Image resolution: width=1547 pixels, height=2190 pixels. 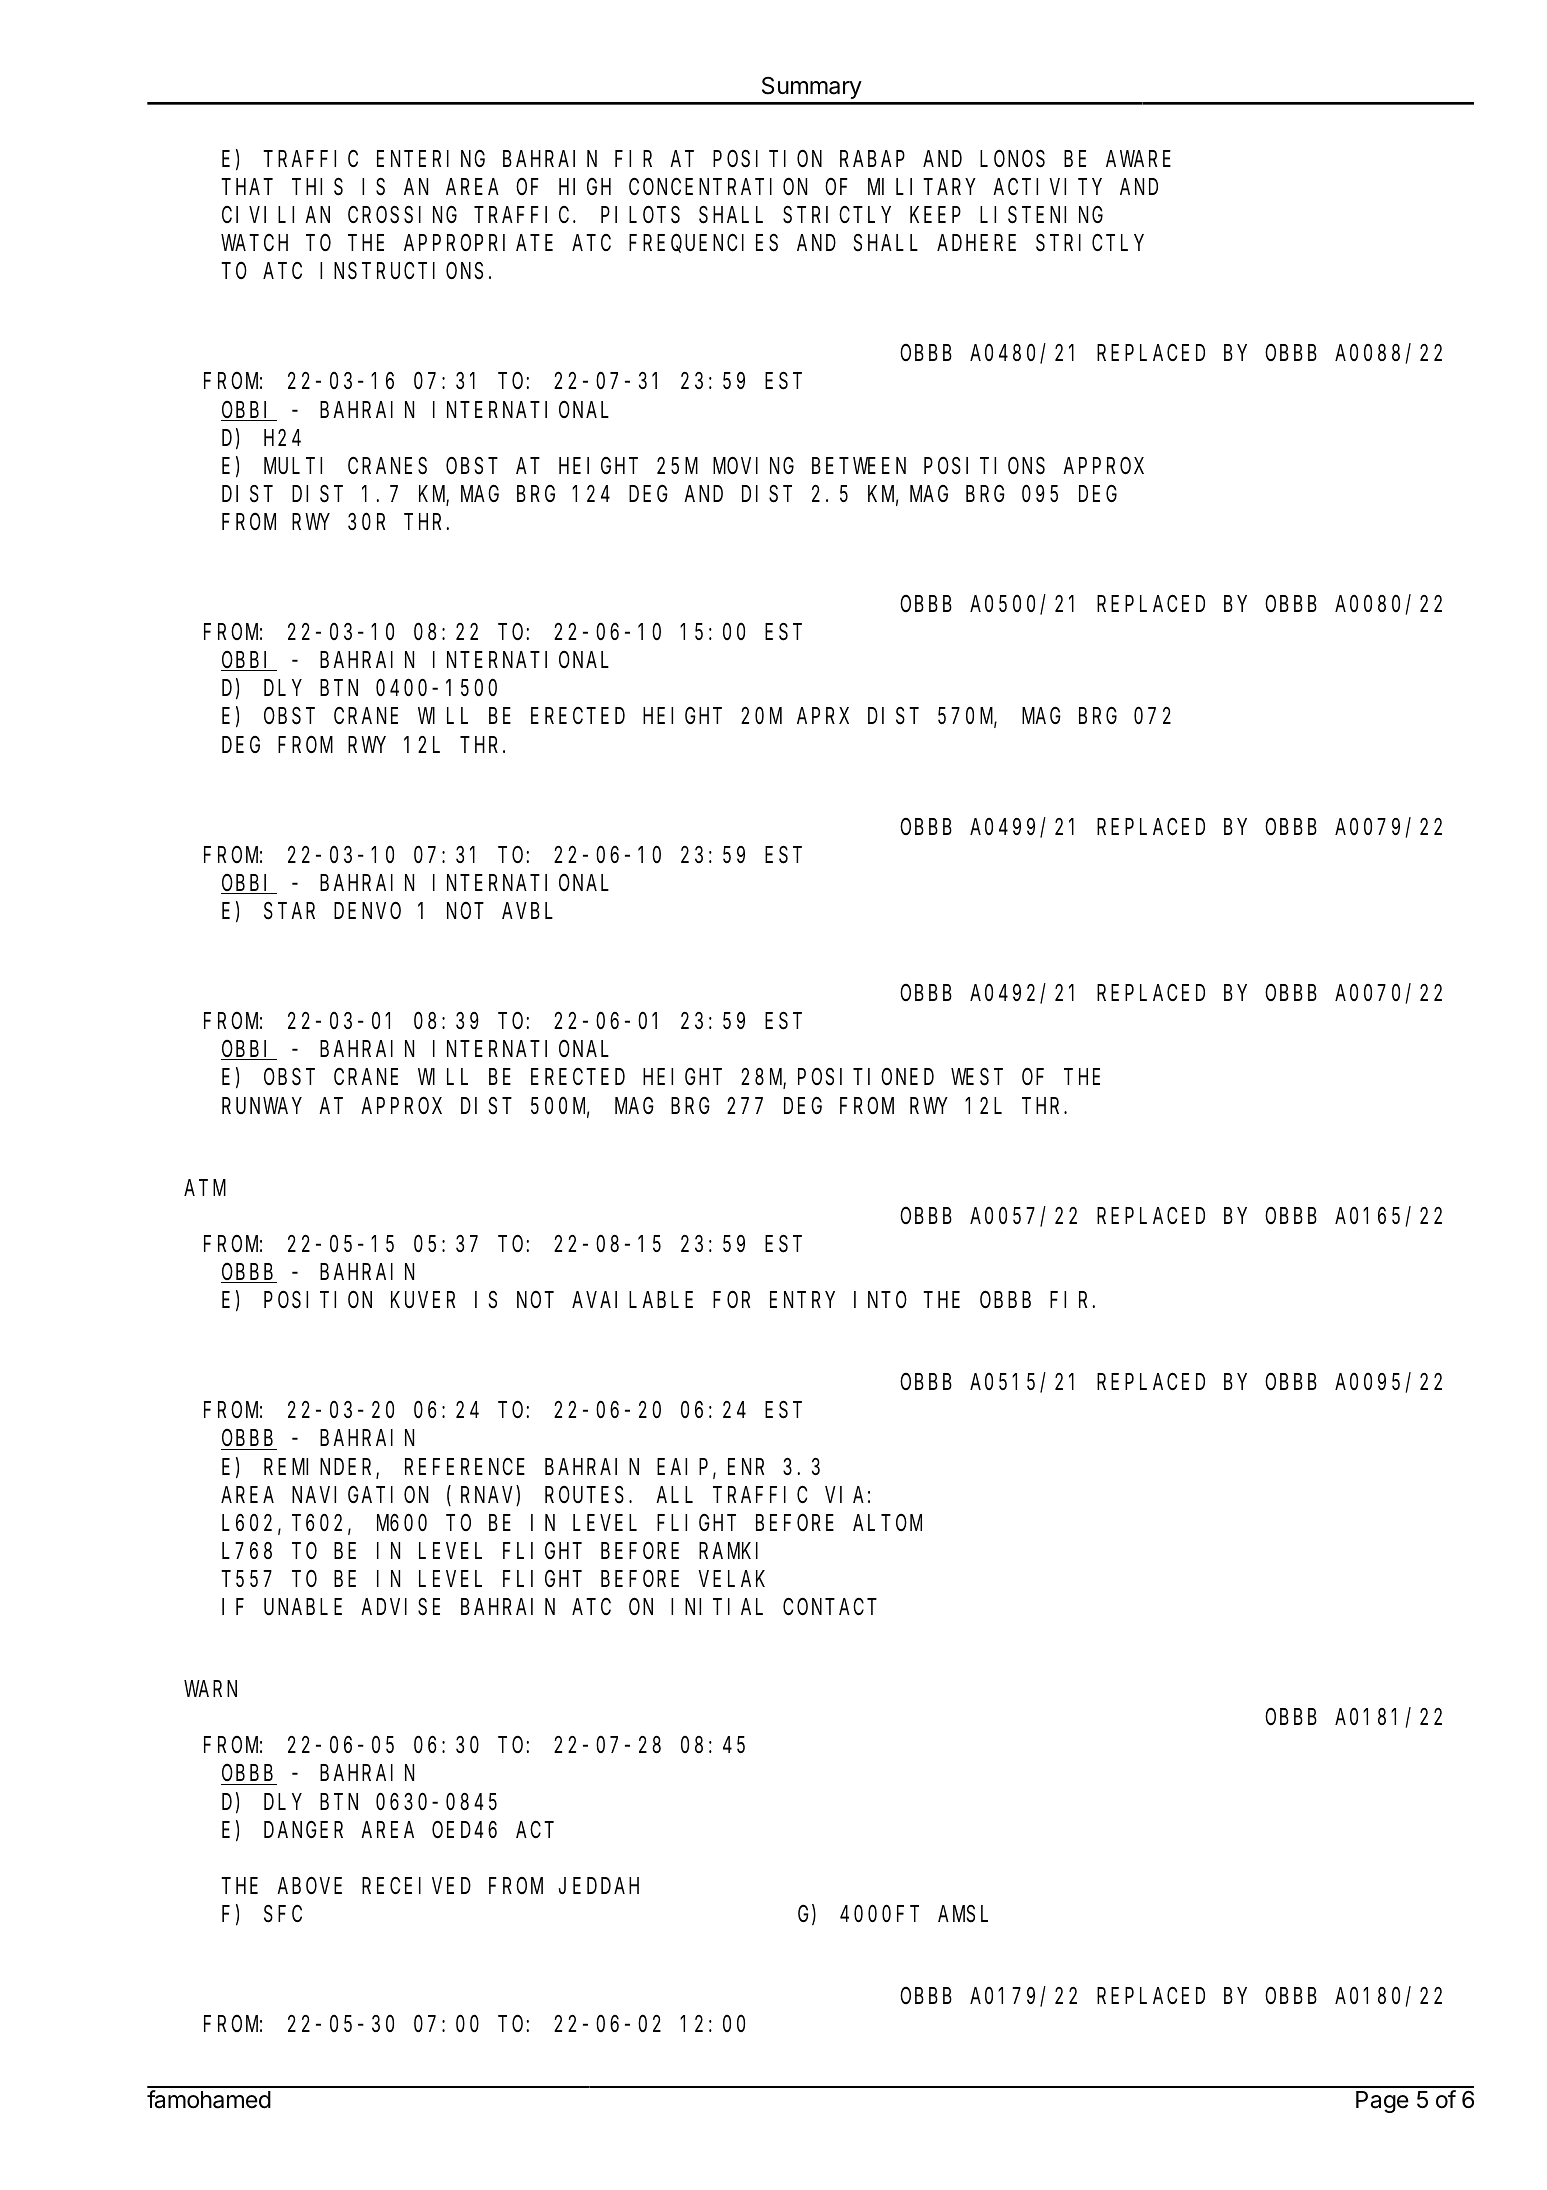 What do you see at coordinates (283, 1914) in the screenshot?
I see `SFC` at bounding box center [283, 1914].
